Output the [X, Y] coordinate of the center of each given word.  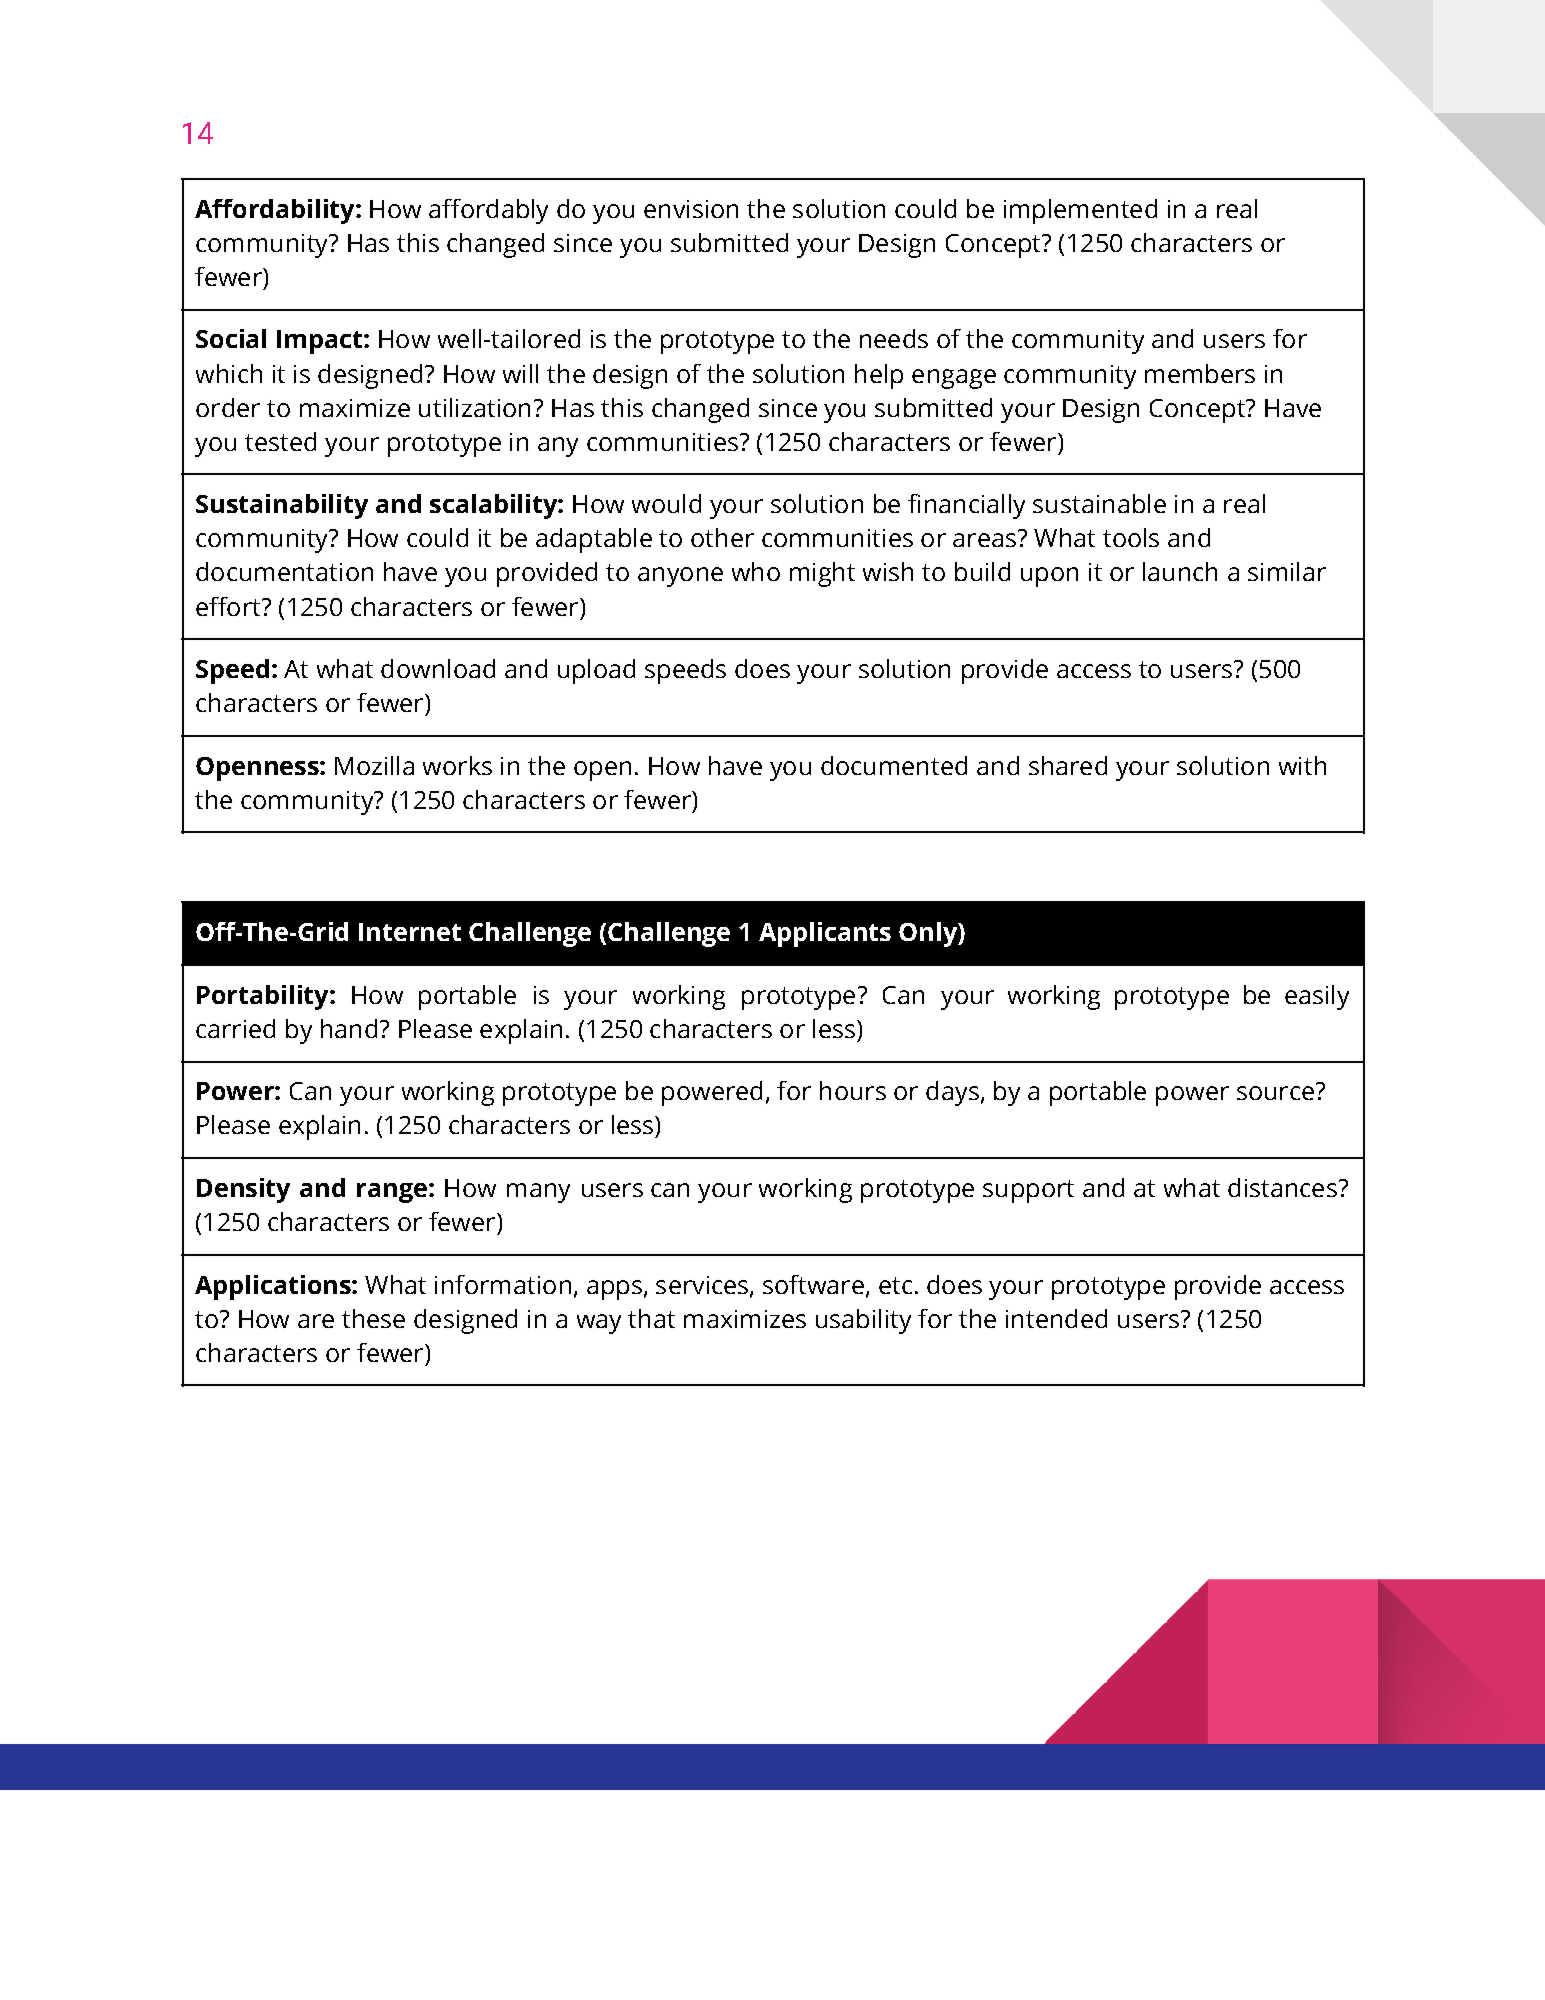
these [373, 1318]
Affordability [276, 211]
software [813, 1284]
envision [691, 209]
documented [894, 765]
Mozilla [374, 765]
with [1302, 765]
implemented [1080, 211]
